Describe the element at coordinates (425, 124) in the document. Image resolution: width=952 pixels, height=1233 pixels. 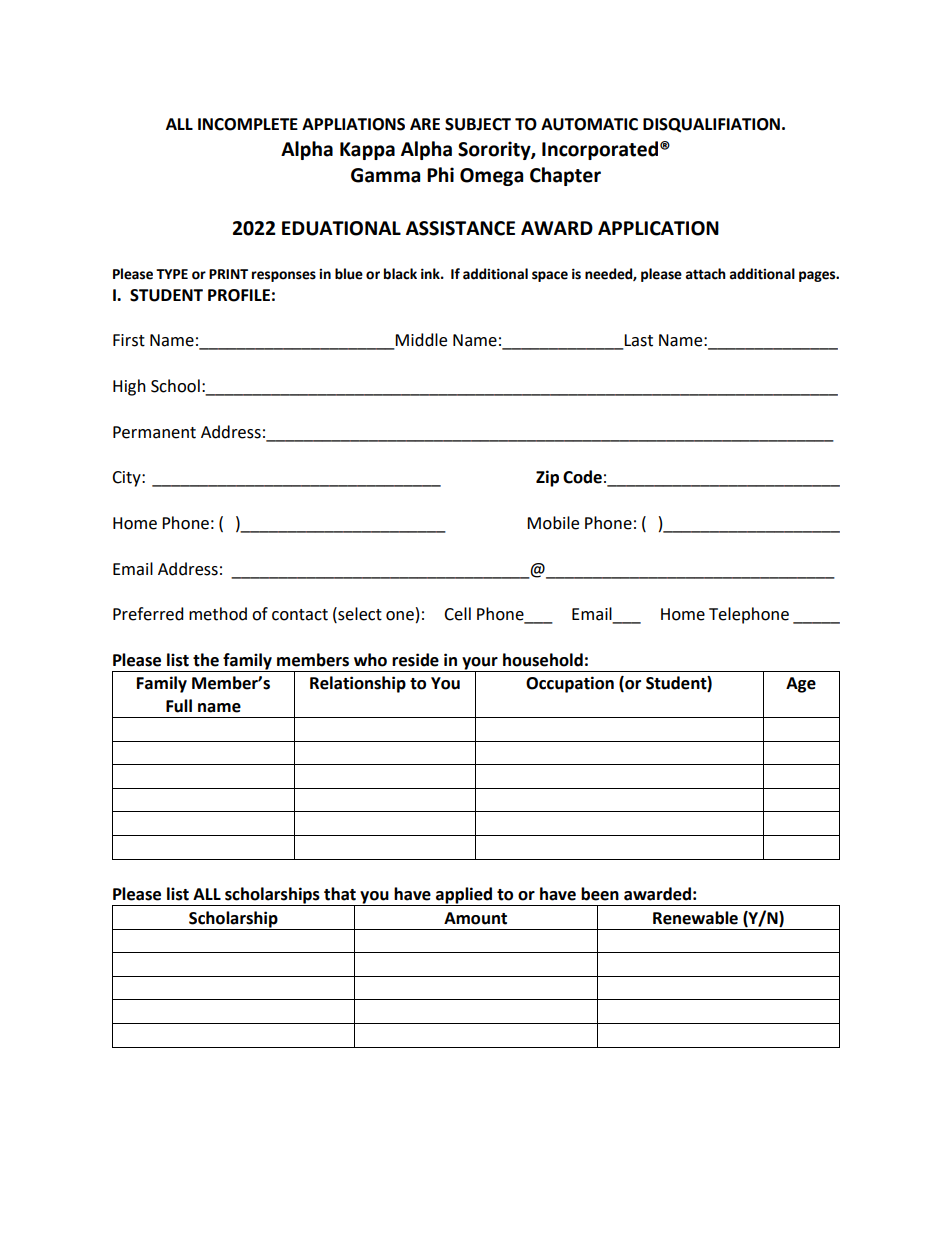
I see `ARE` at that location.
